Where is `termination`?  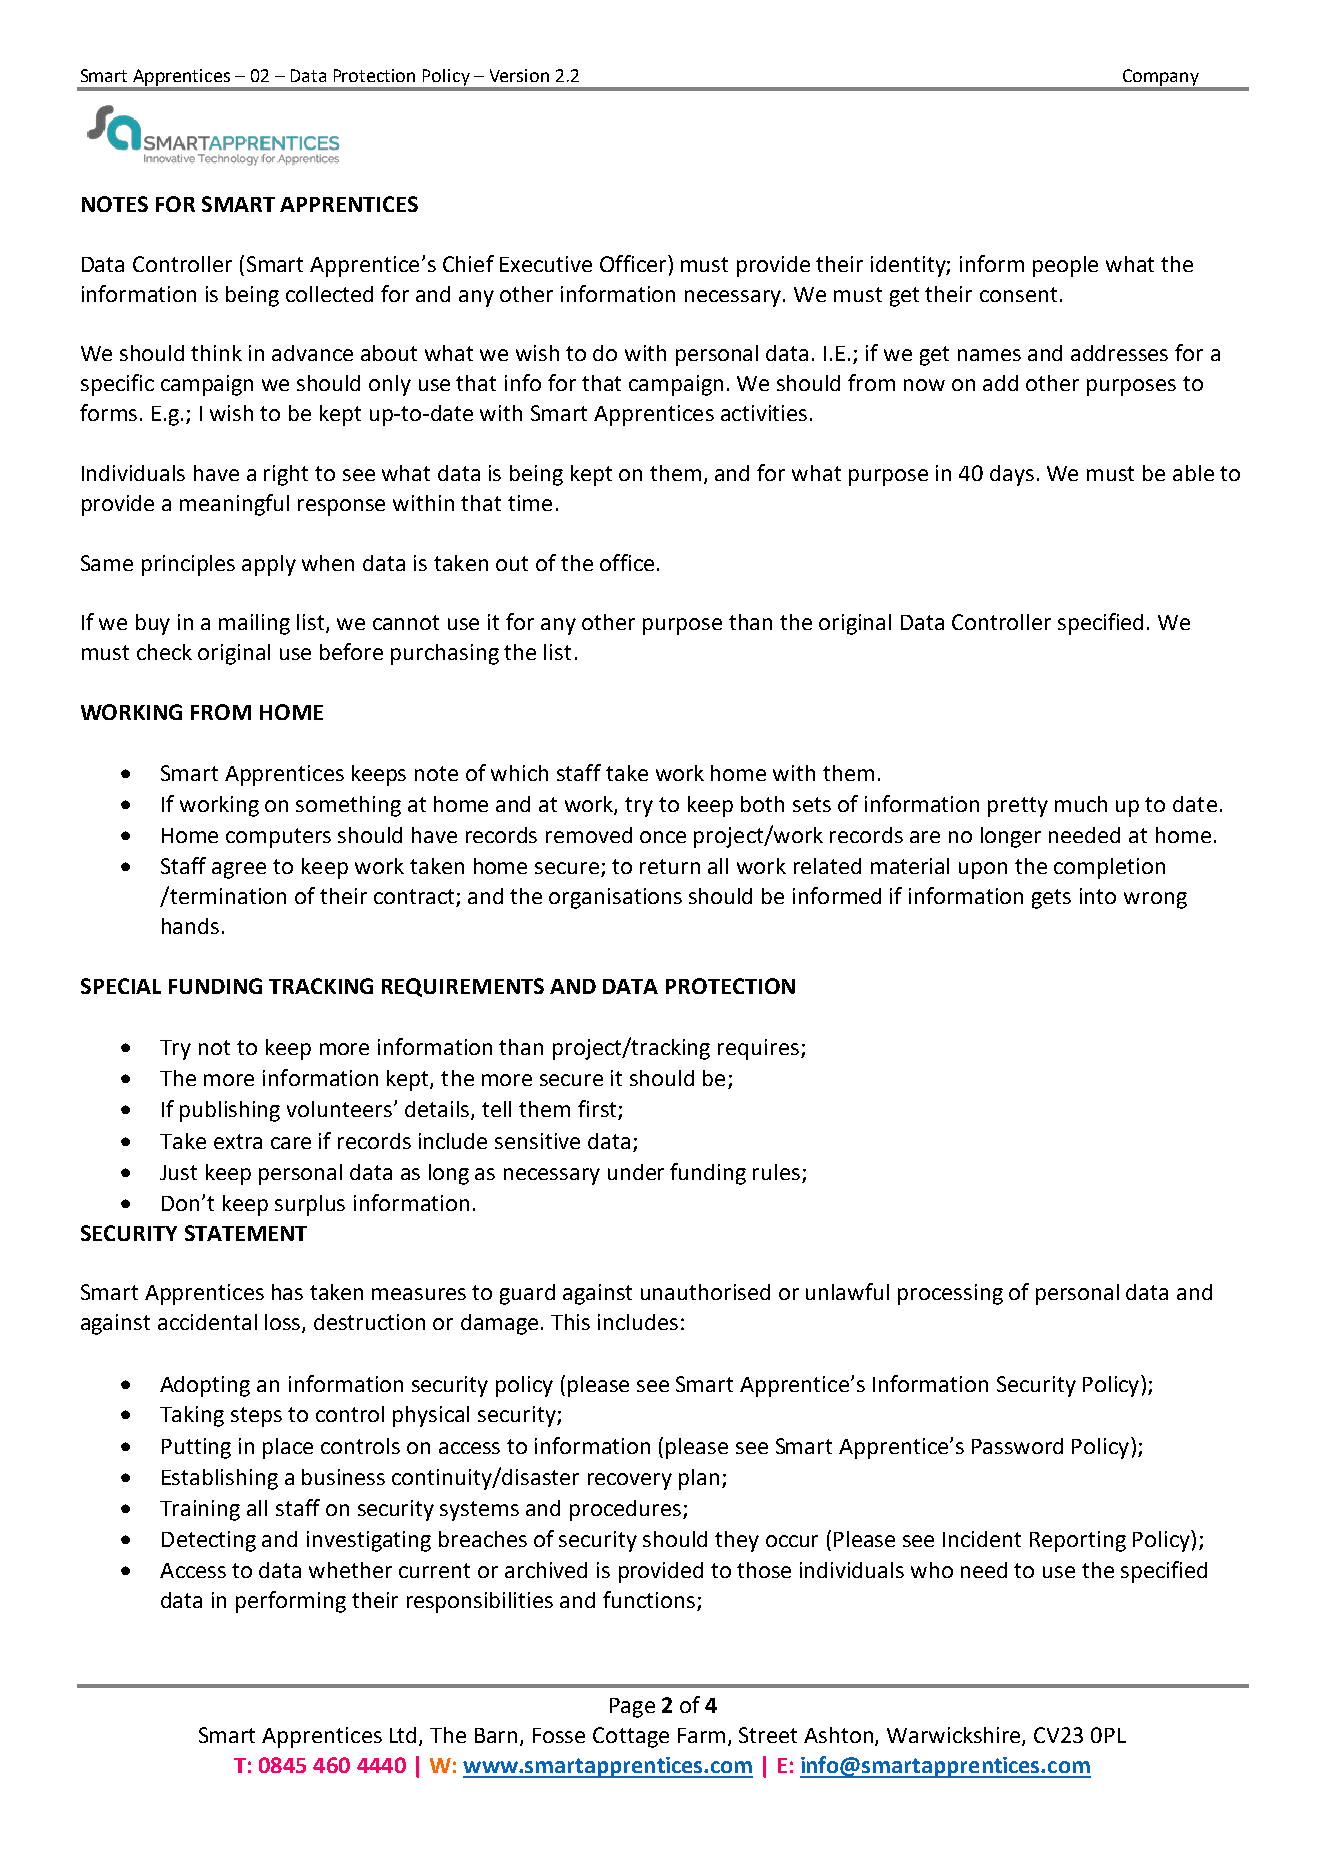
termination is located at coordinates (227, 895).
